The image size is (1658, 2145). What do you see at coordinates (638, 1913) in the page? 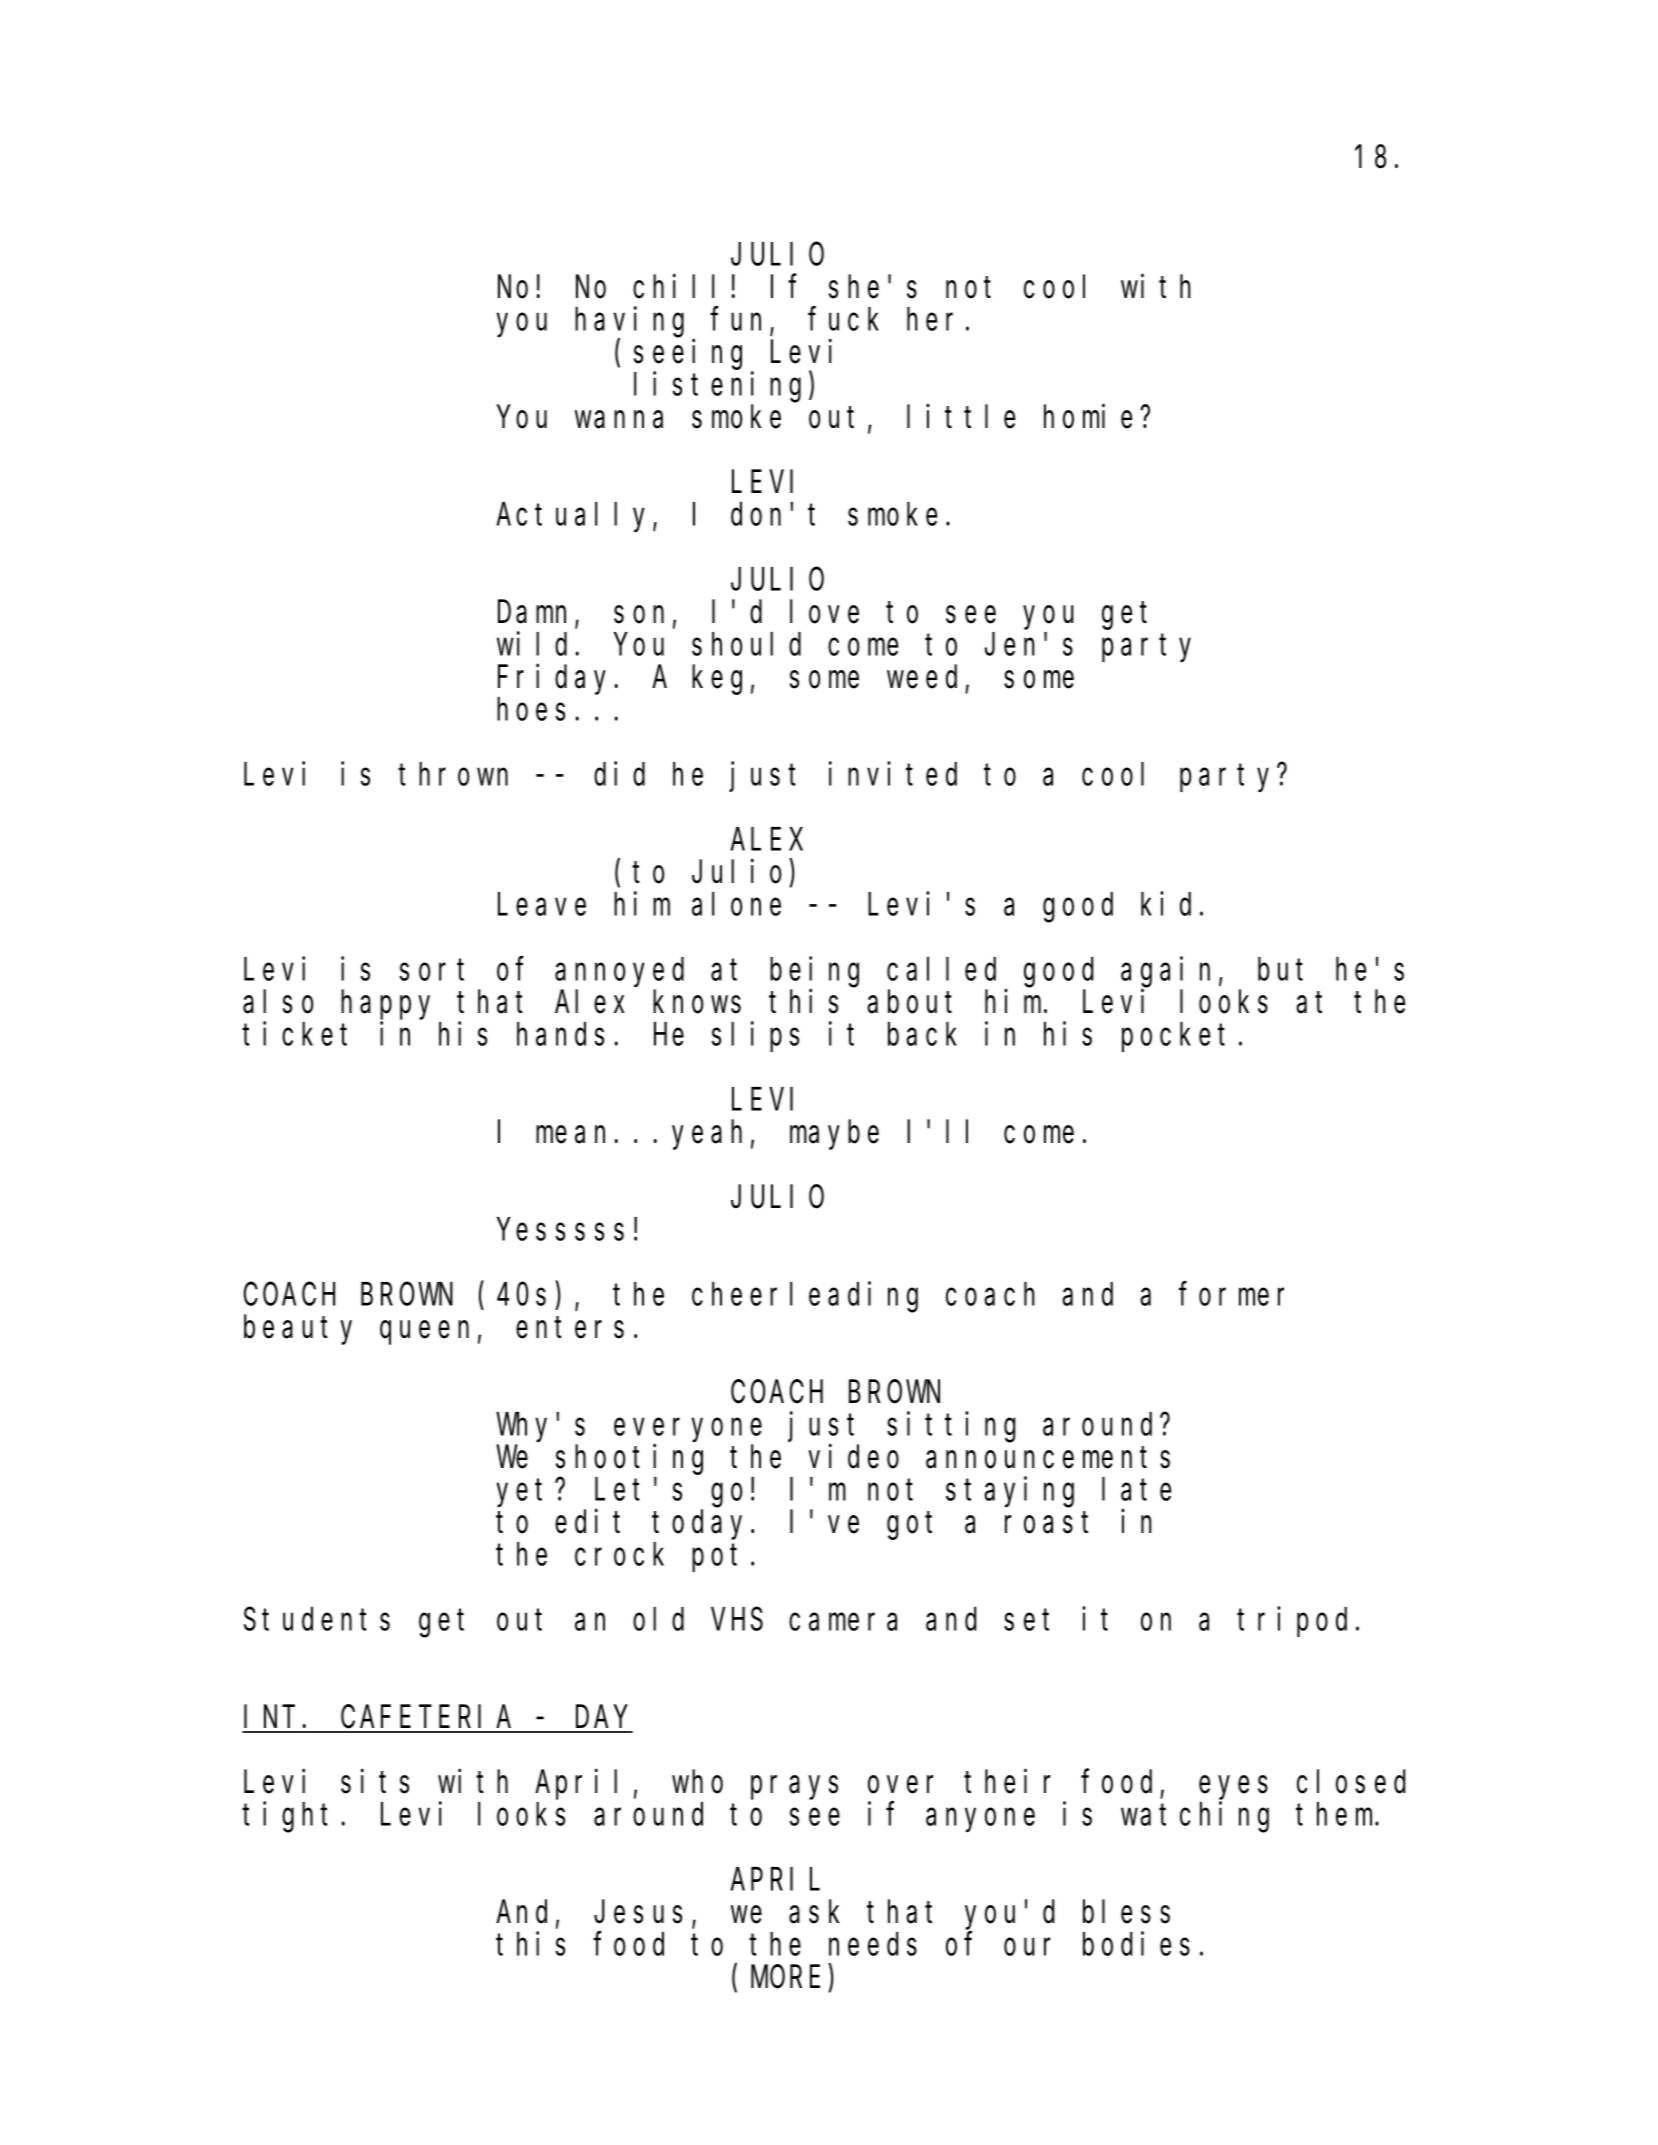
I see `Jesus` at bounding box center [638, 1913].
